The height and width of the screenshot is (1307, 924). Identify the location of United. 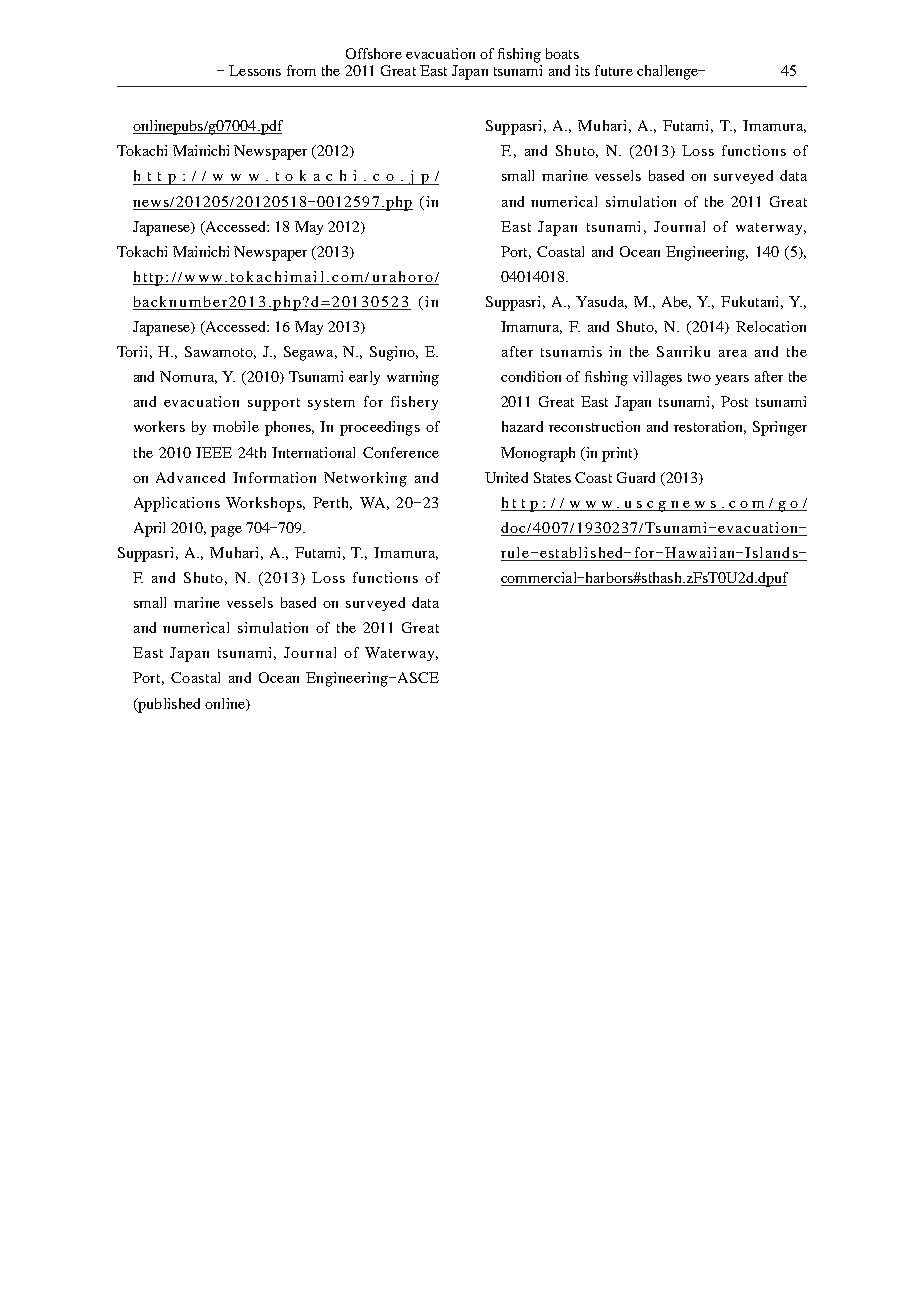
(506, 477).
